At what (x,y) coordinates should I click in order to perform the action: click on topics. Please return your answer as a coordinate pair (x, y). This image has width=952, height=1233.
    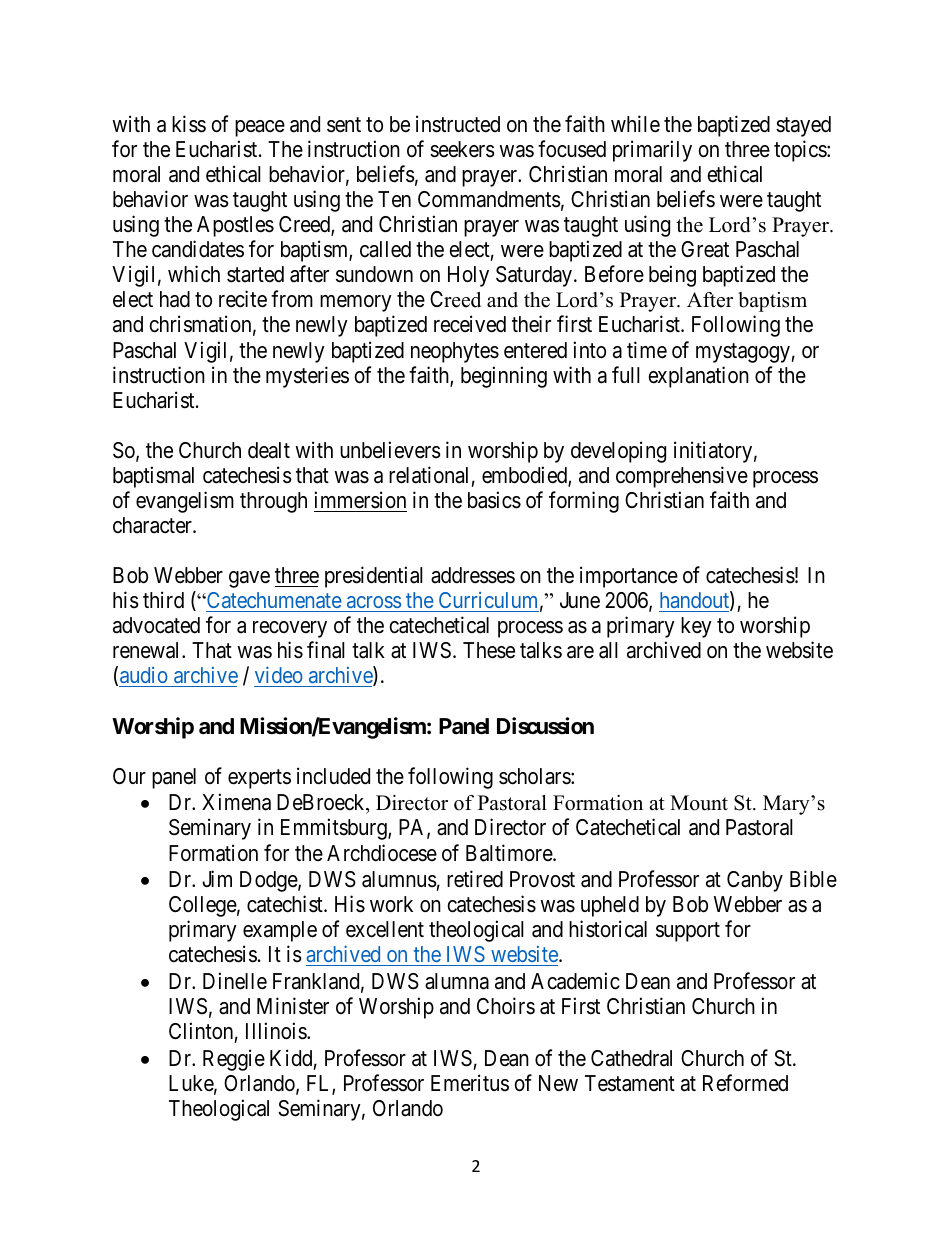
    Looking at the image, I should click on (801, 151).
